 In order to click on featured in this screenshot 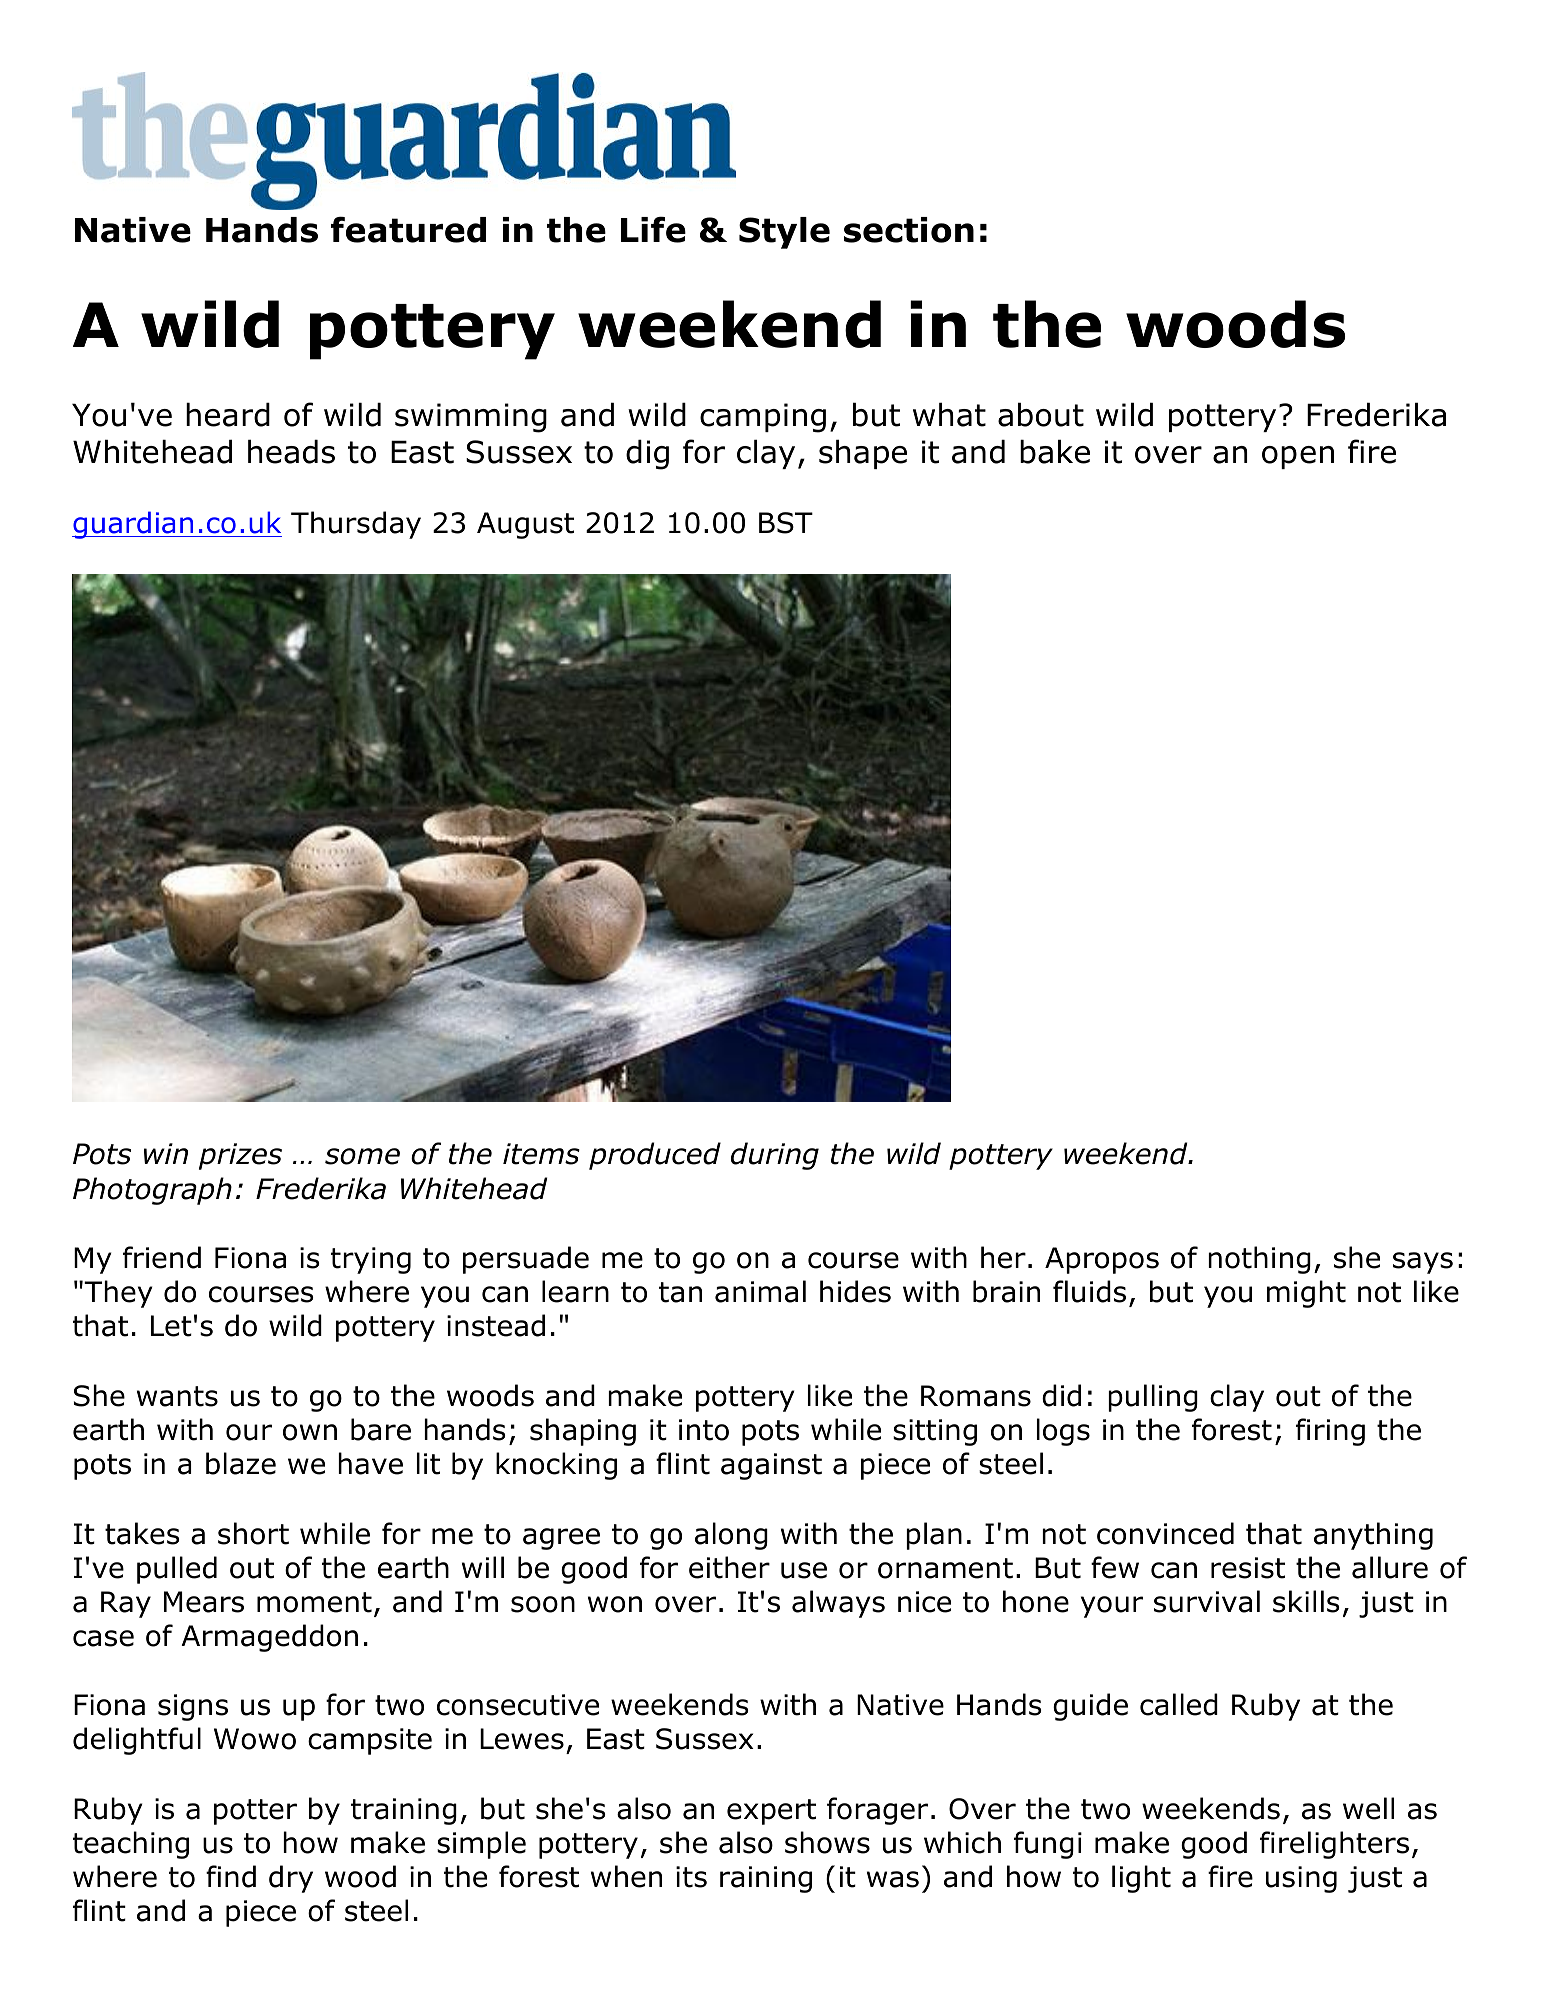, I will do `click(408, 229)`.
